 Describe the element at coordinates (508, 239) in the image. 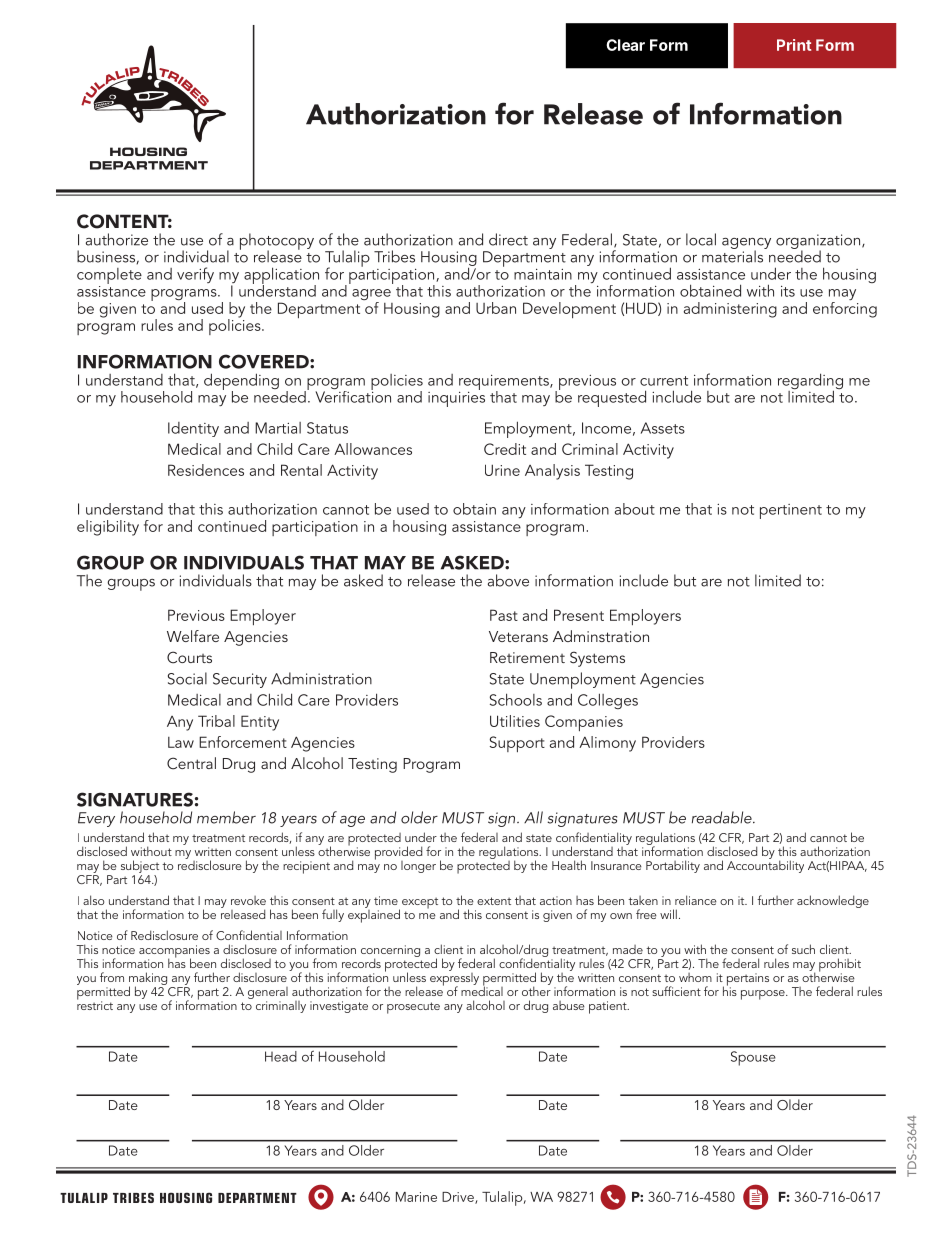

I see `direct` at that location.
